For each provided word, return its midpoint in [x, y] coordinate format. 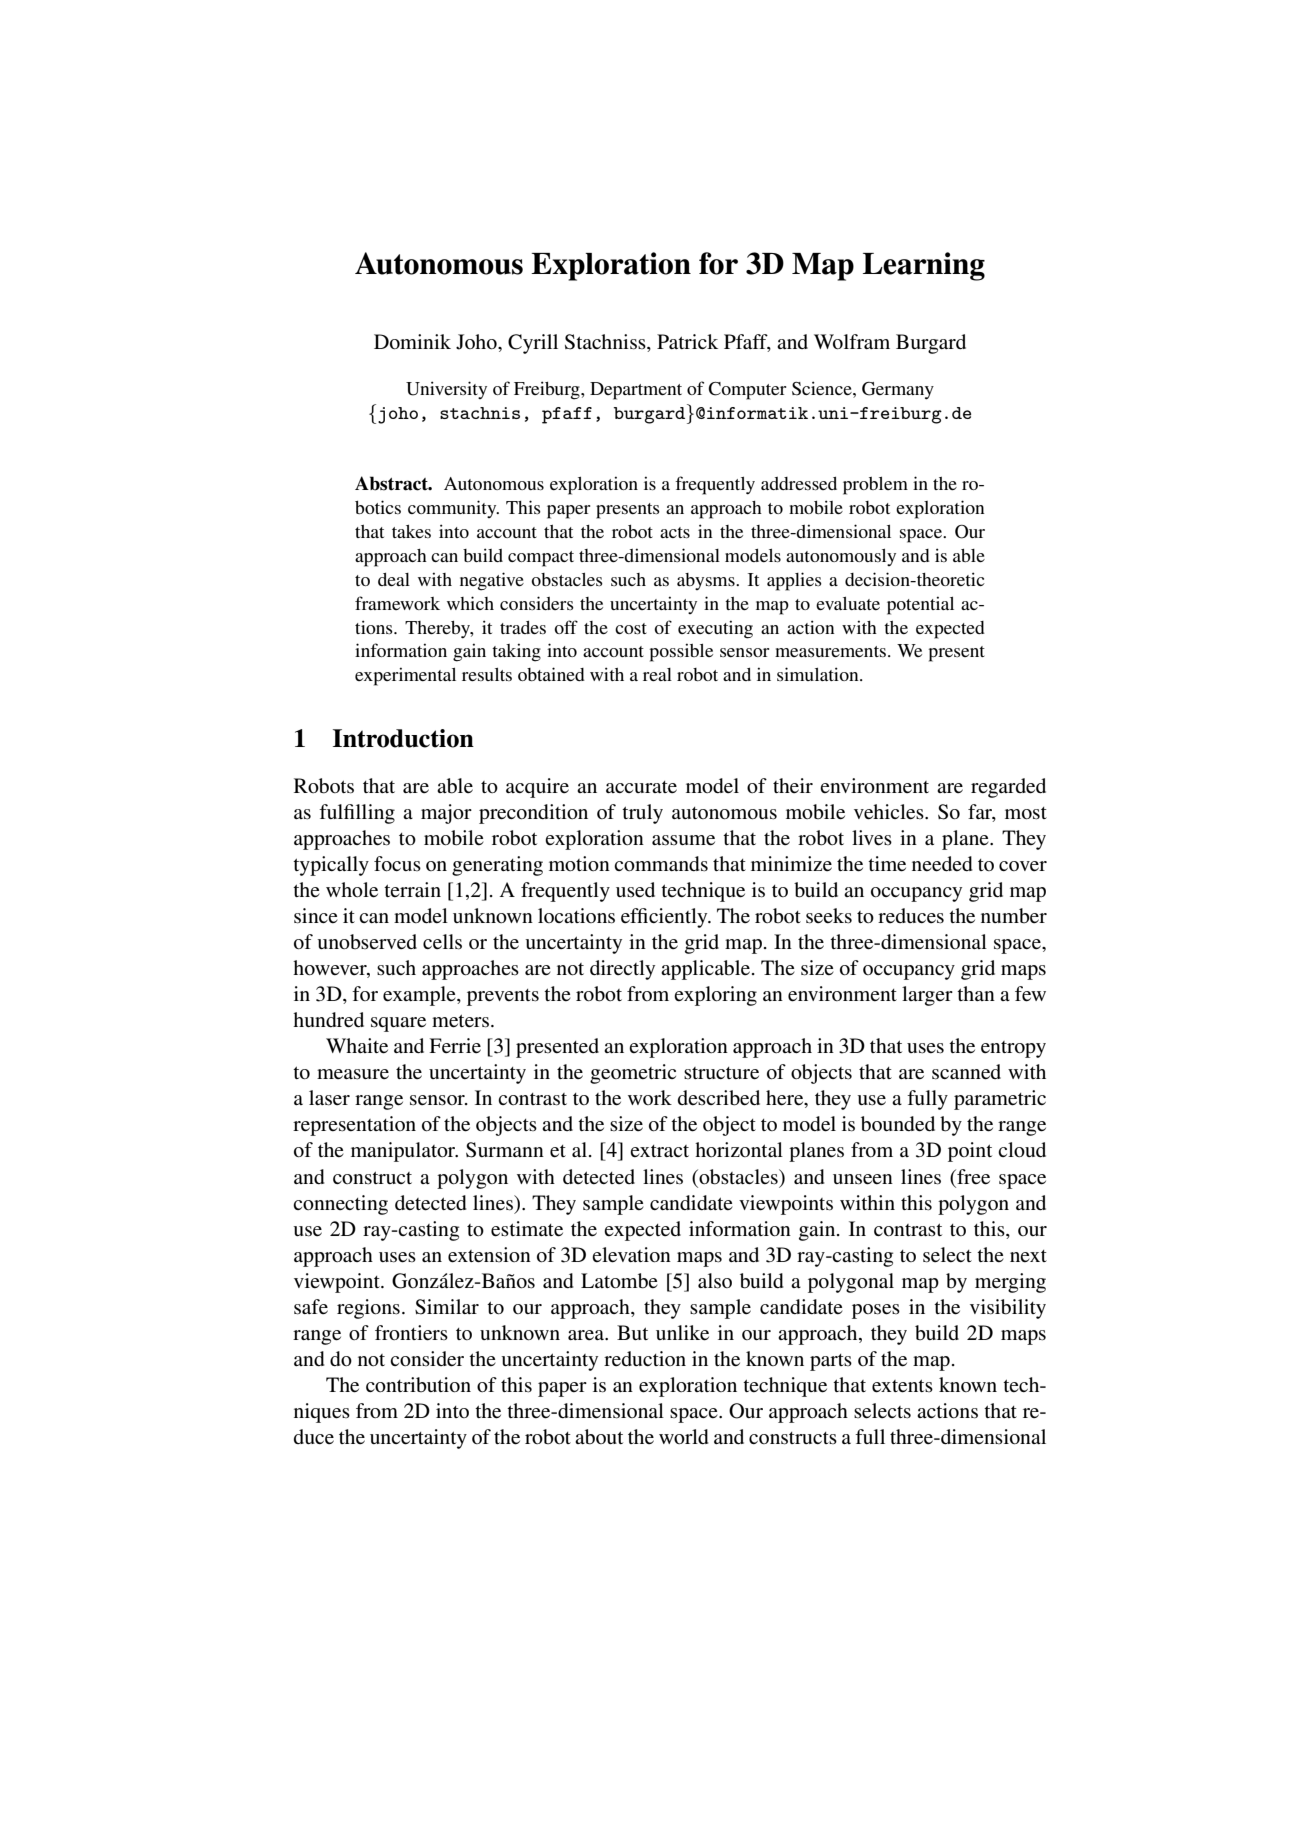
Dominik [412, 342]
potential [920, 605]
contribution [418, 1385]
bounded [898, 1124]
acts [675, 532]
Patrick [687, 341]
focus [397, 864]
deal [394, 579]
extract [659, 1151]
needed [942, 864]
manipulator [404, 1152]
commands [661, 864]
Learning [924, 266]
